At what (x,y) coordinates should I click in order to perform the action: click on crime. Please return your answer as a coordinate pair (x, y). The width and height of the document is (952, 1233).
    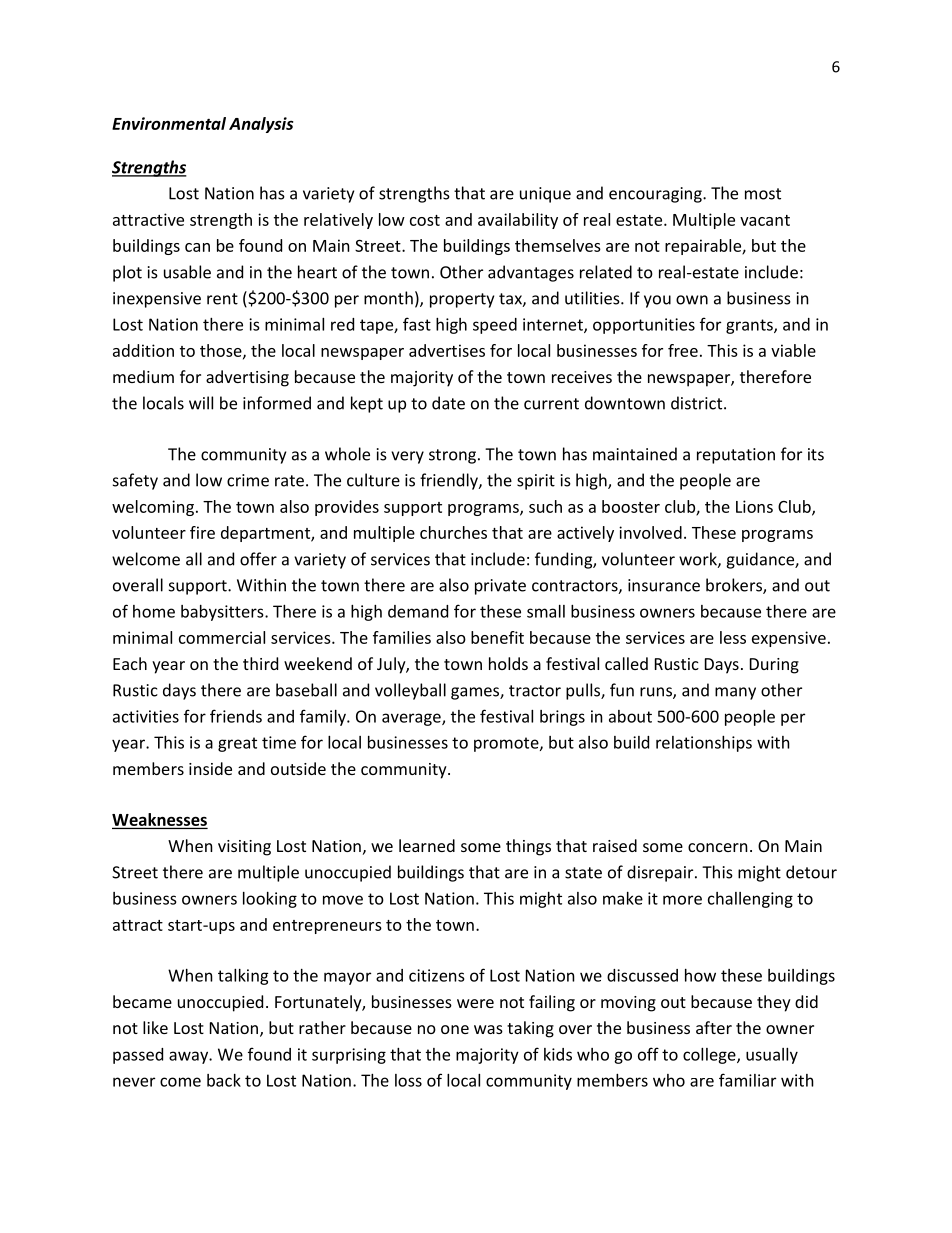
    Looking at the image, I should click on (248, 480).
